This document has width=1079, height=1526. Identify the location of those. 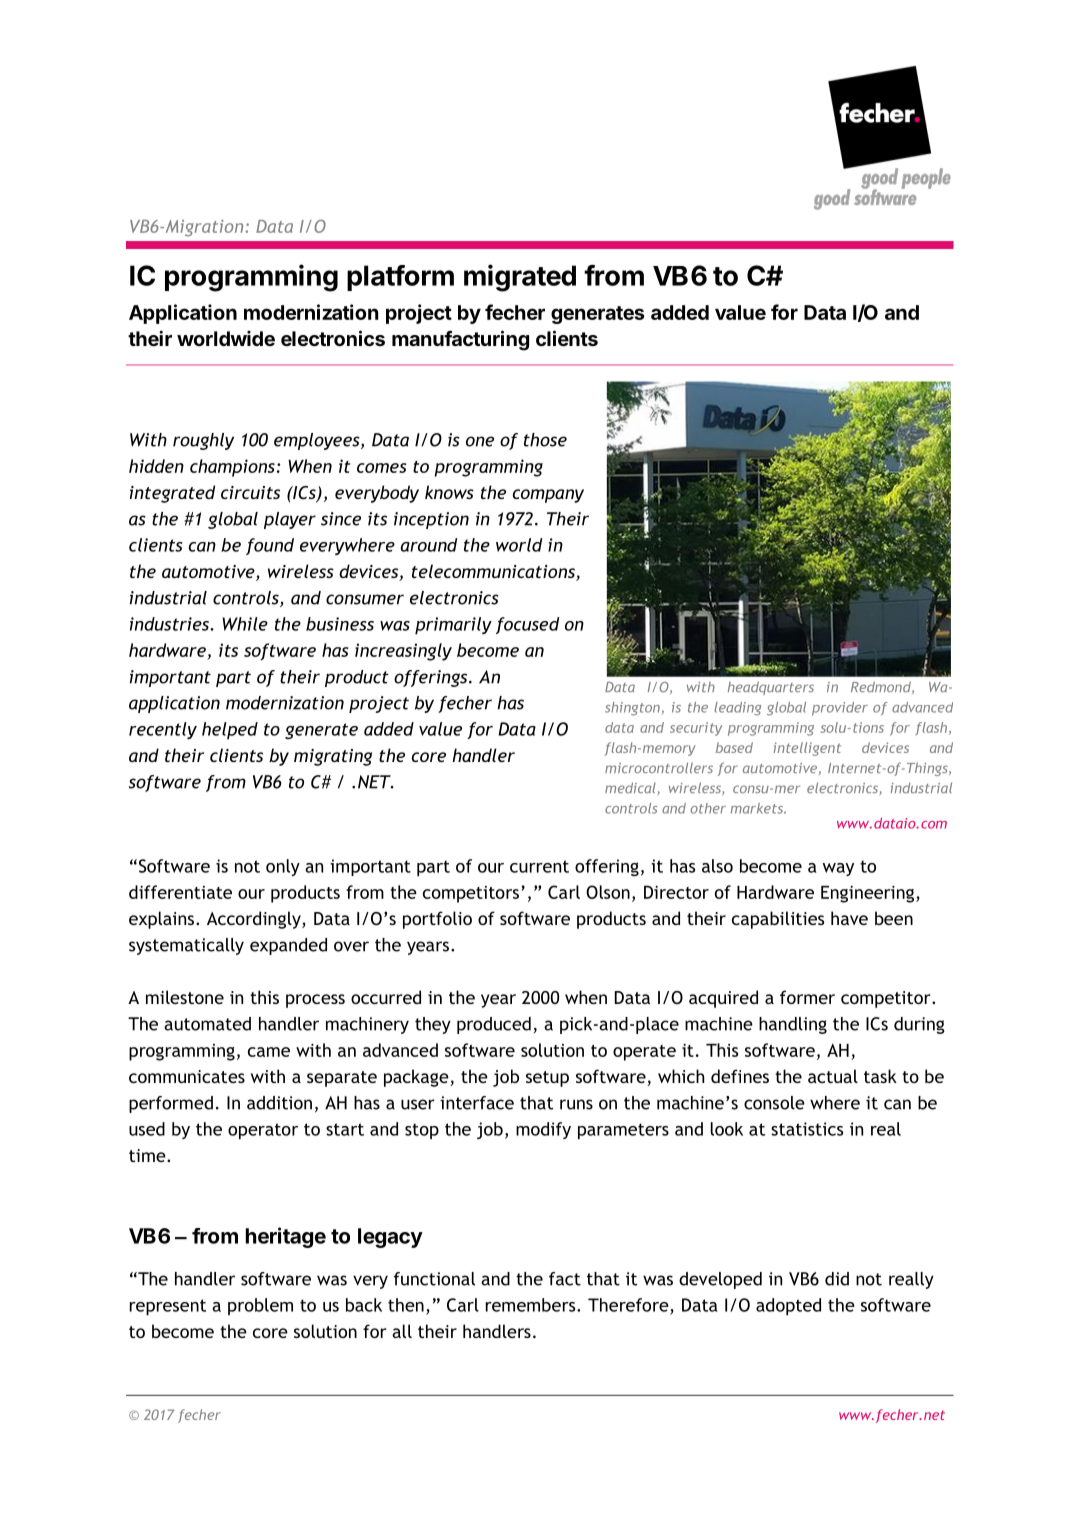
(545, 440).
